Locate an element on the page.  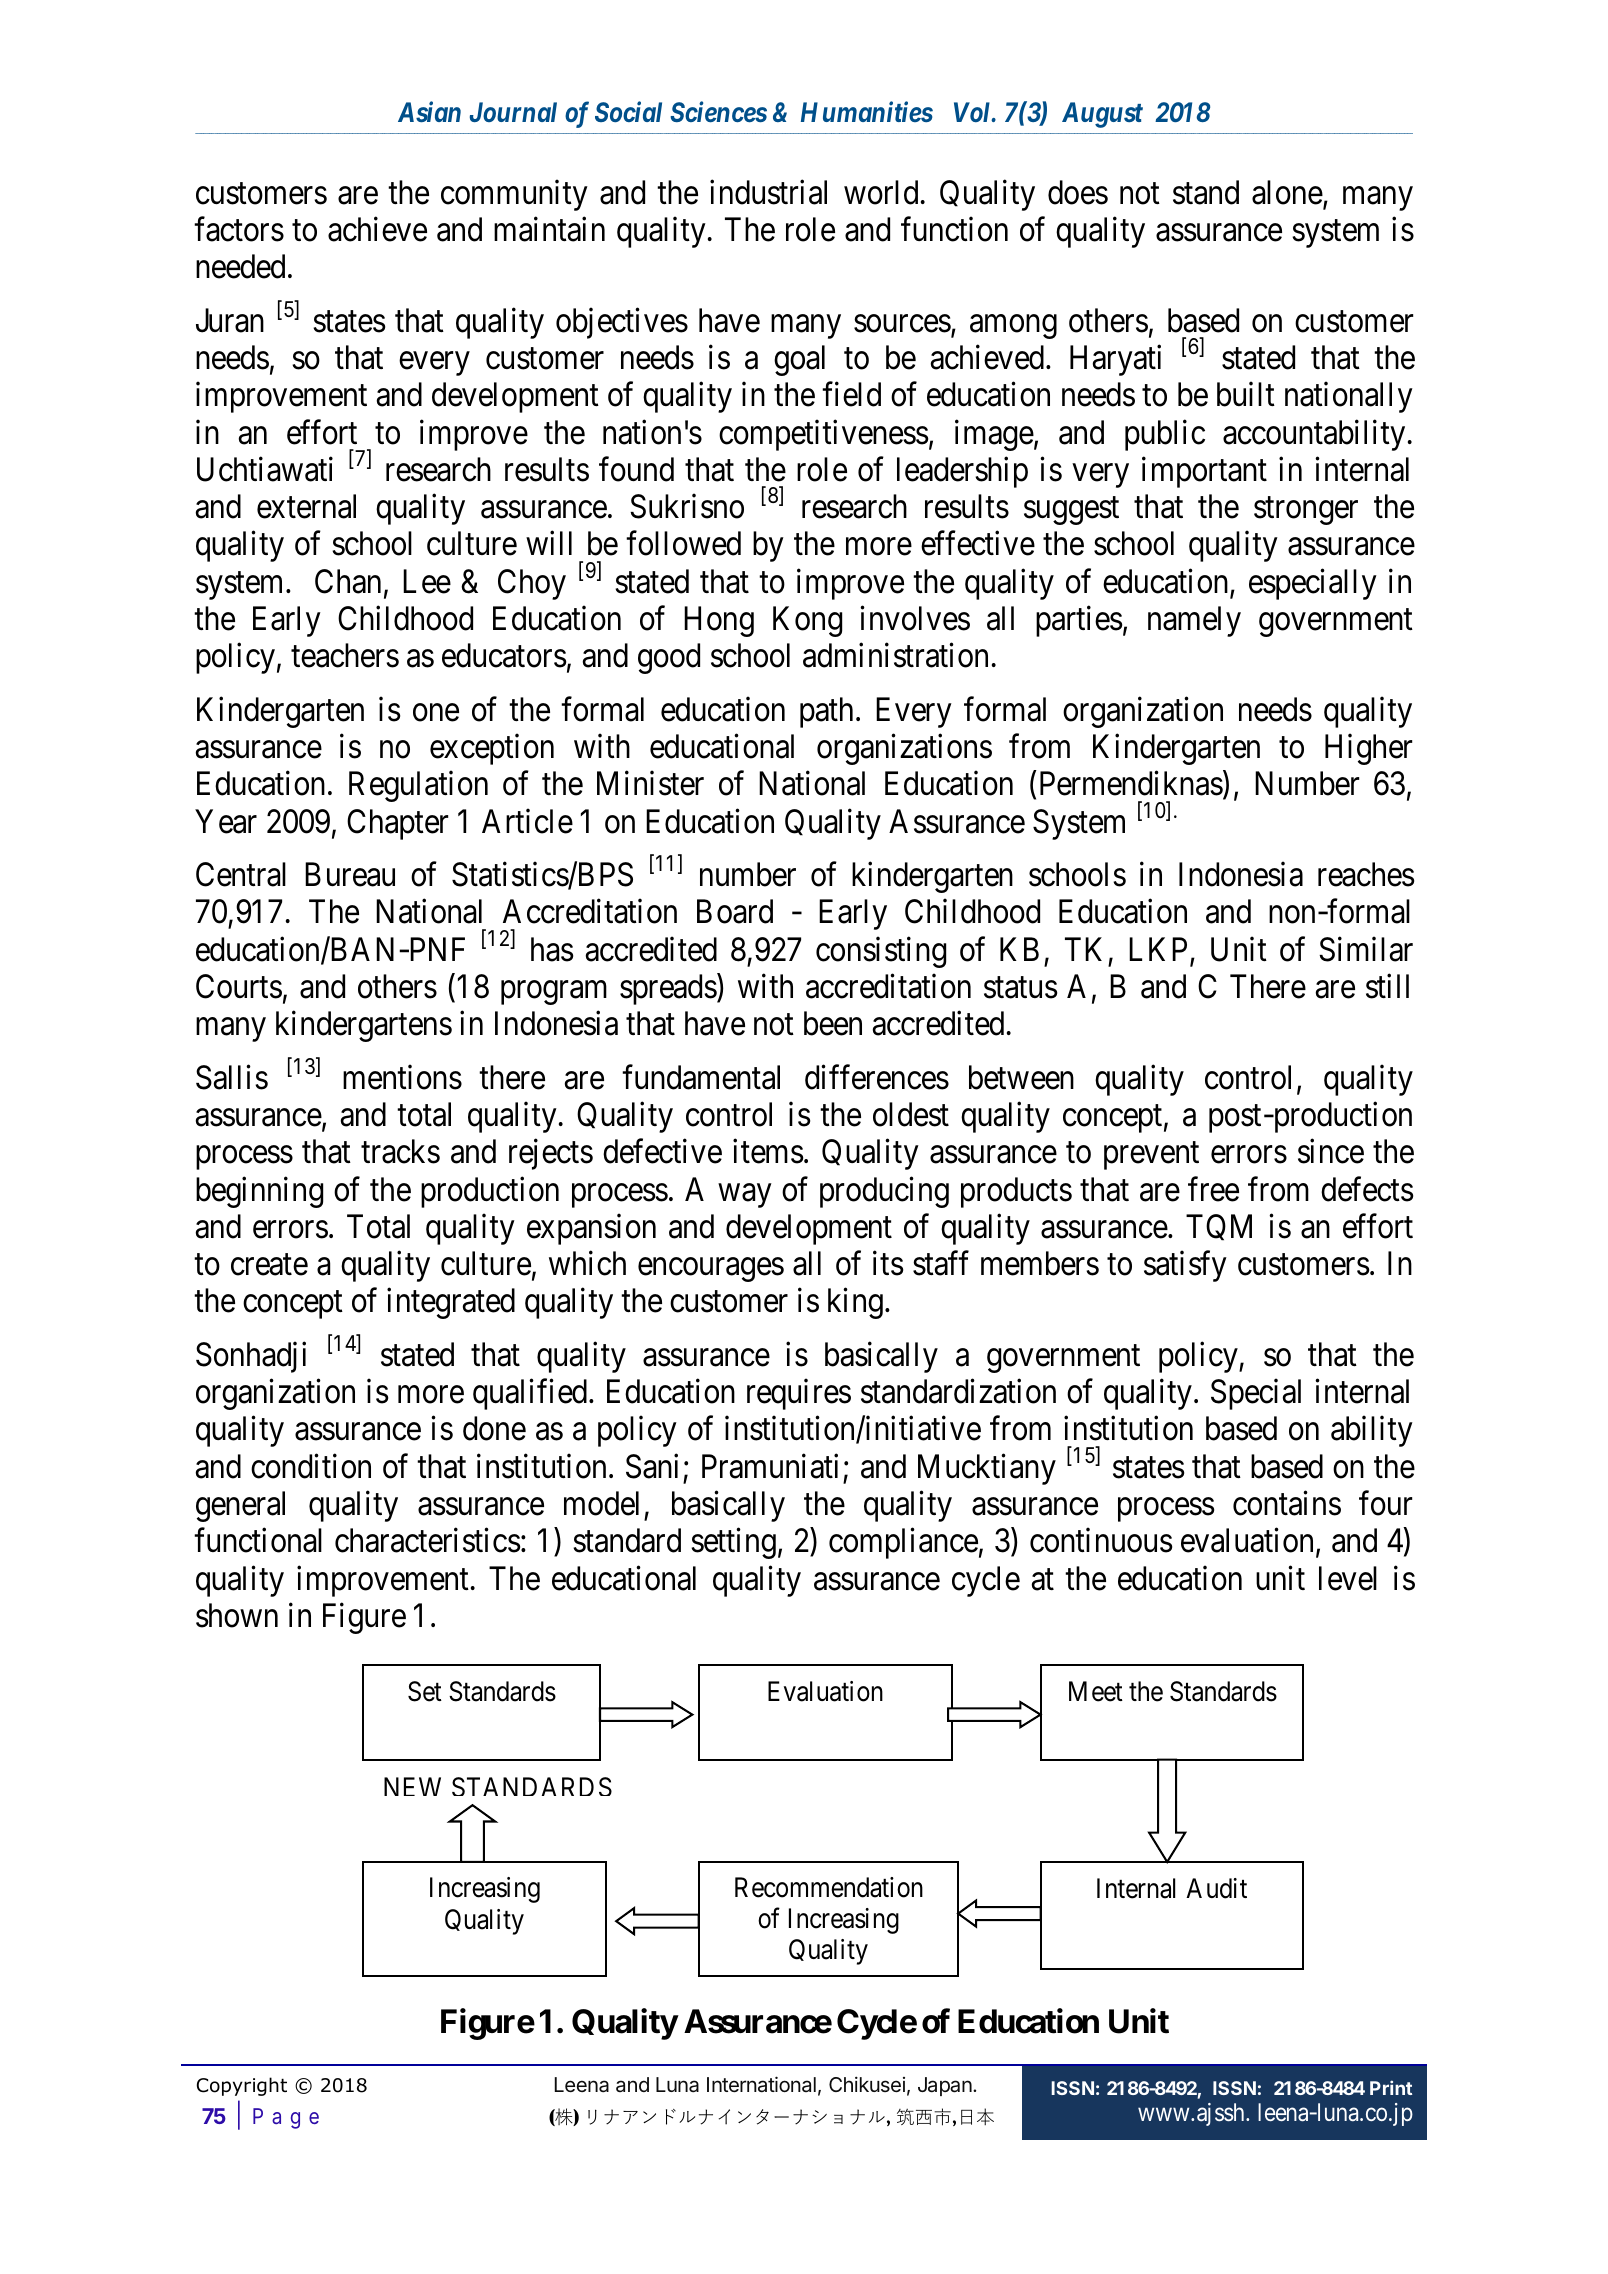
since is located at coordinates (1331, 1151).
